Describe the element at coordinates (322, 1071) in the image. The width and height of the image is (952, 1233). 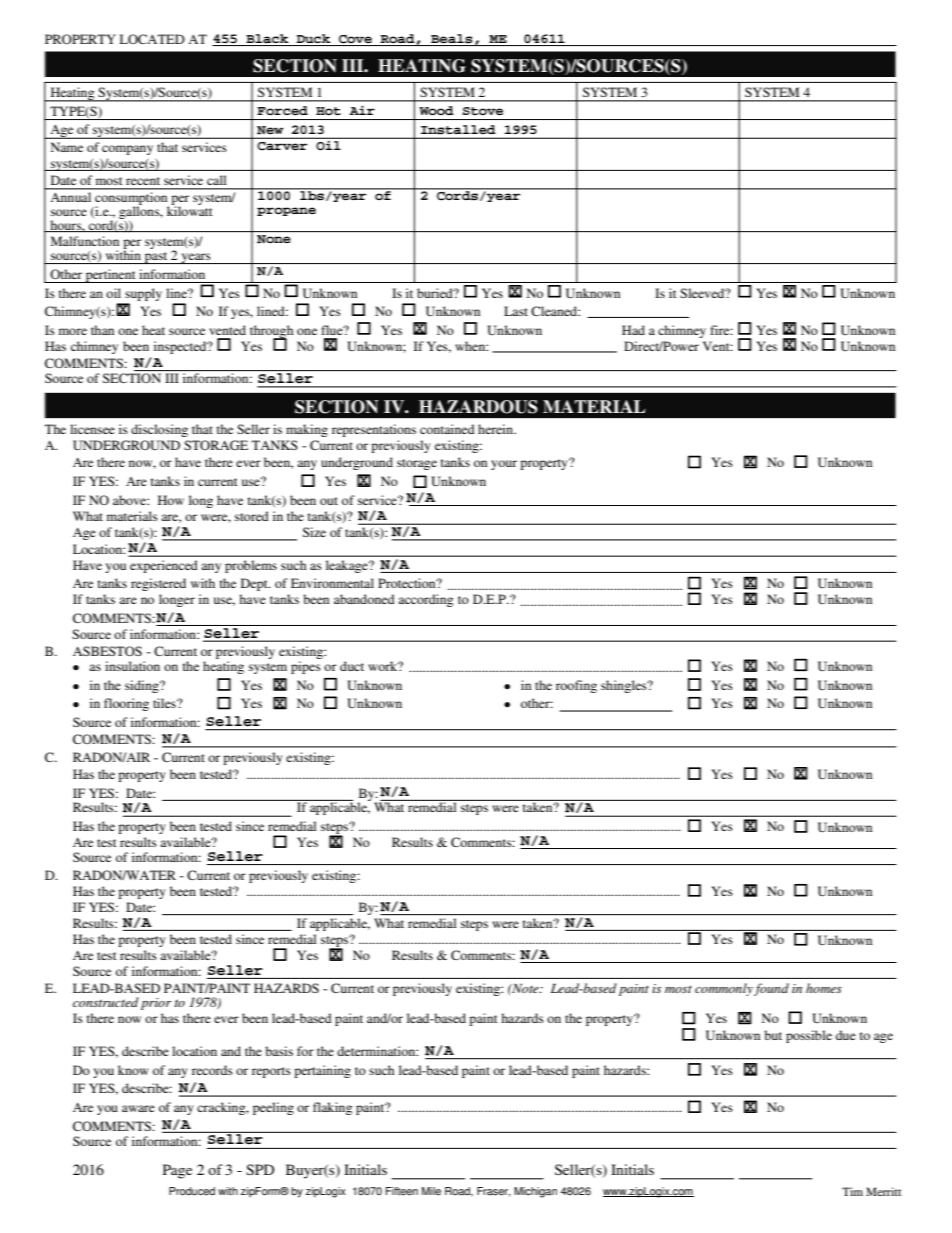
I see `pertaining` at that location.
